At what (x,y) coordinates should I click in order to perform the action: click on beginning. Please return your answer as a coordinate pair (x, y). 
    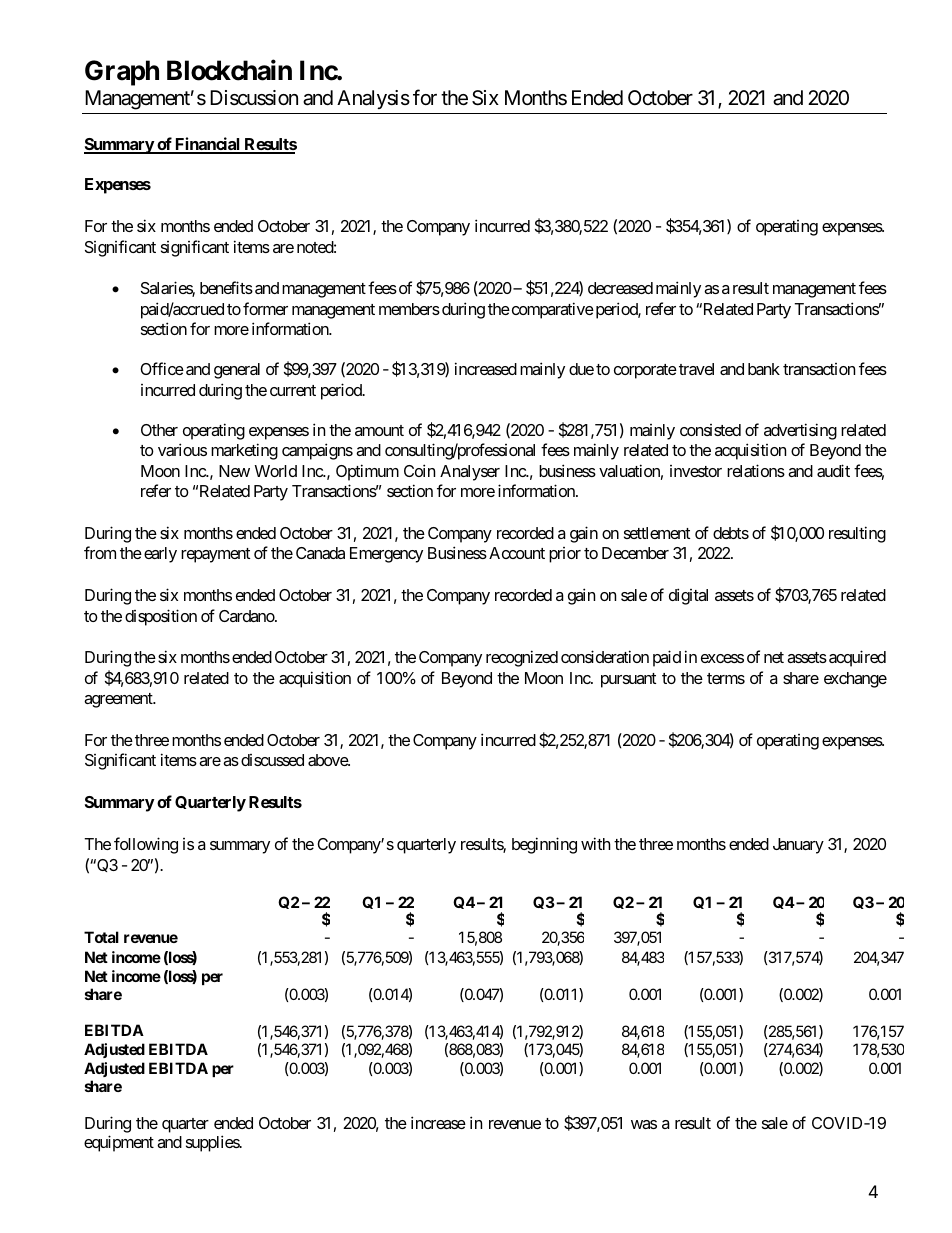
    Looking at the image, I should click on (544, 845).
